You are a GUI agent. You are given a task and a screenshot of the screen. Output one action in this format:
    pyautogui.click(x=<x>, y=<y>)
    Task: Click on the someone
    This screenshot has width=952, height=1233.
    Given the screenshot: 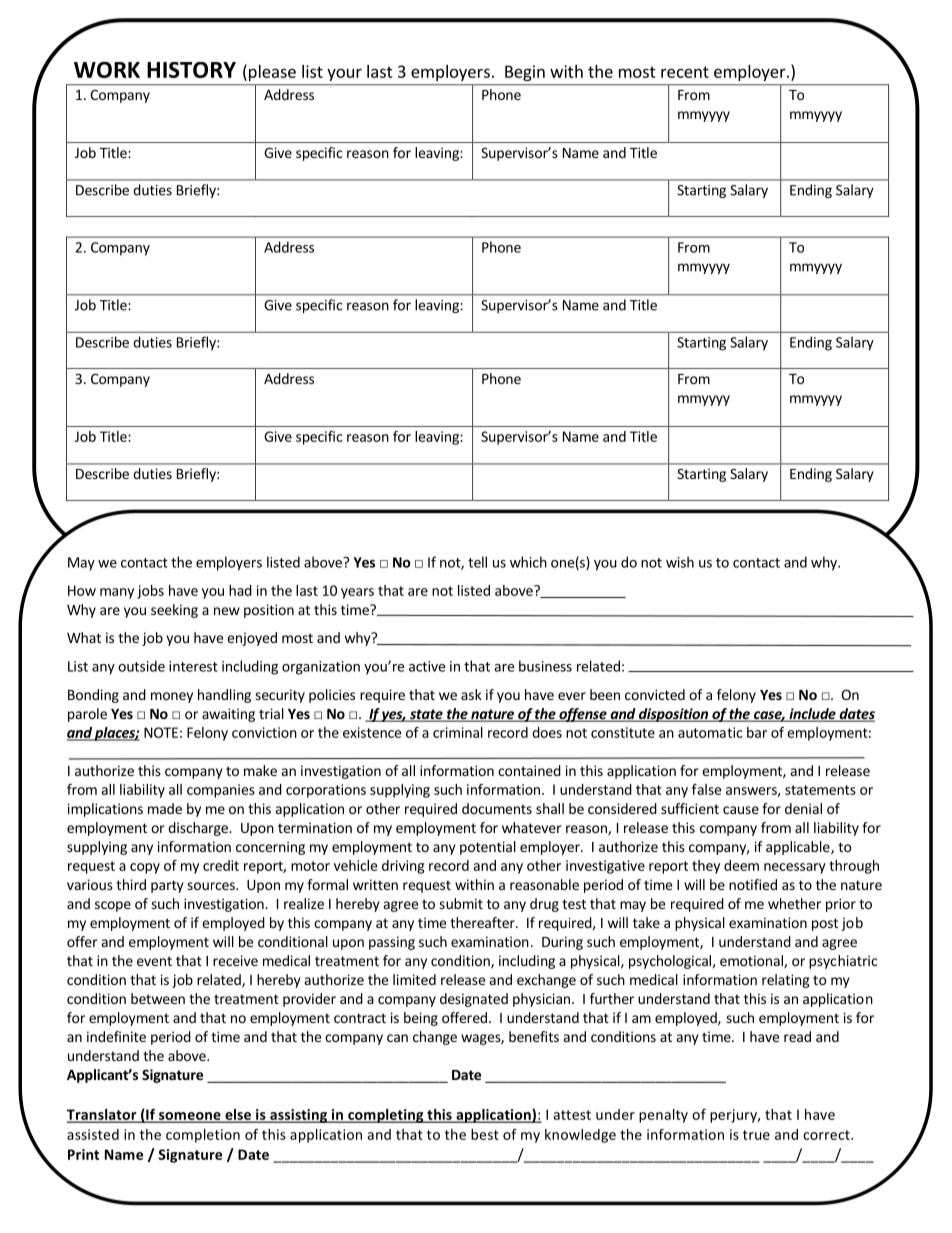 What is the action you would take?
    pyautogui.click(x=190, y=1117)
